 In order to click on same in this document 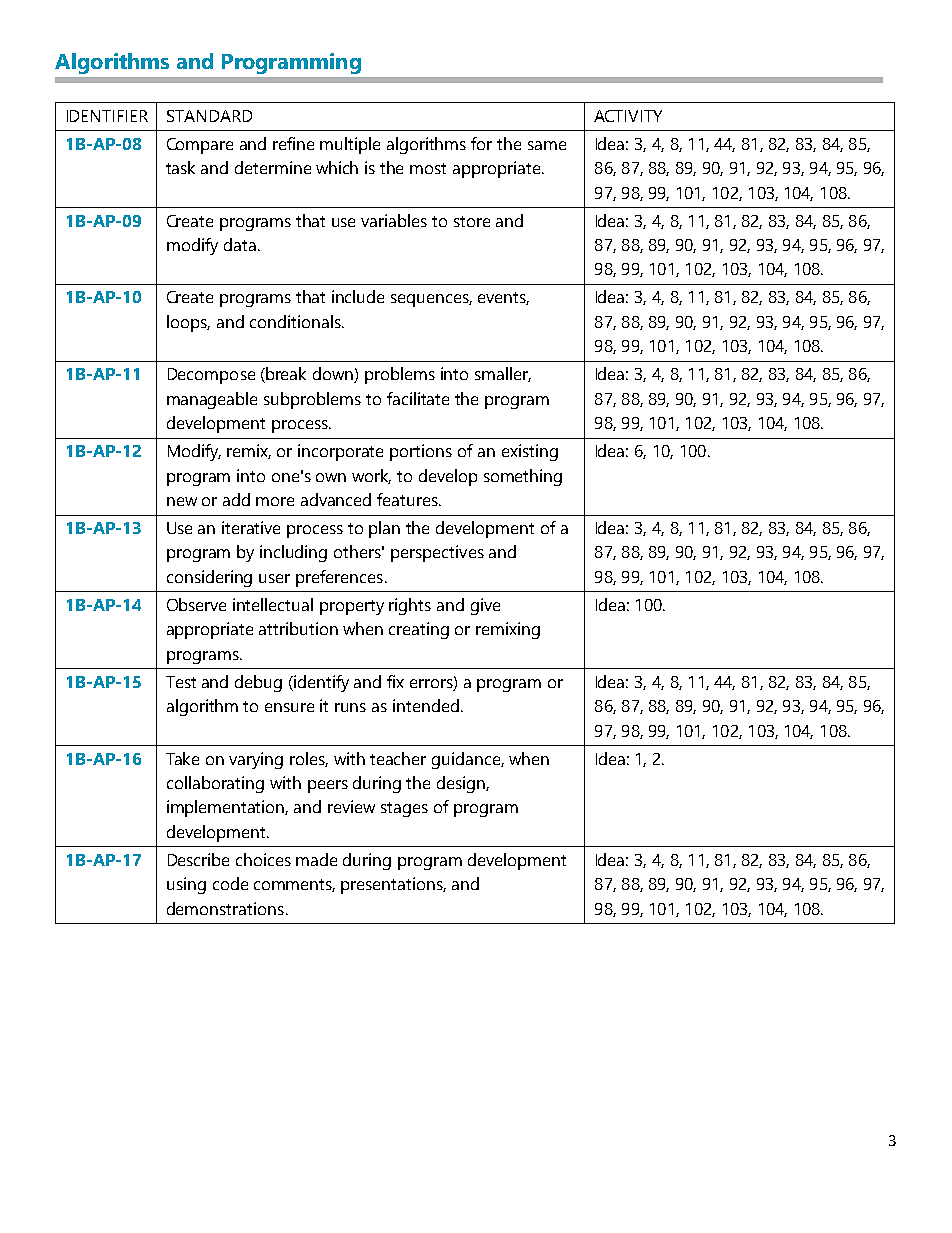, I will do `click(547, 145)`.
